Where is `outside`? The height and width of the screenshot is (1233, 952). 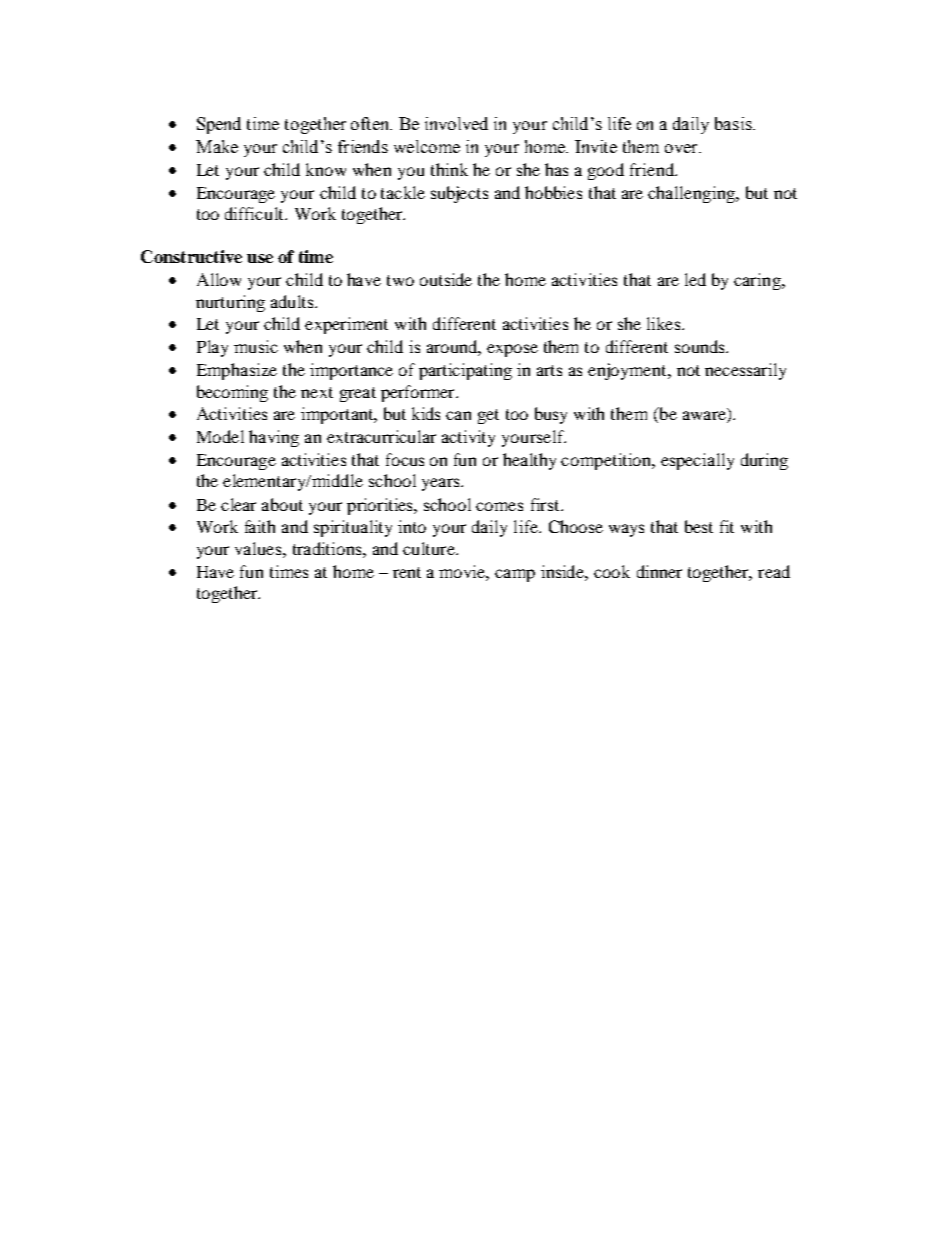 outside is located at coordinates (446, 279).
